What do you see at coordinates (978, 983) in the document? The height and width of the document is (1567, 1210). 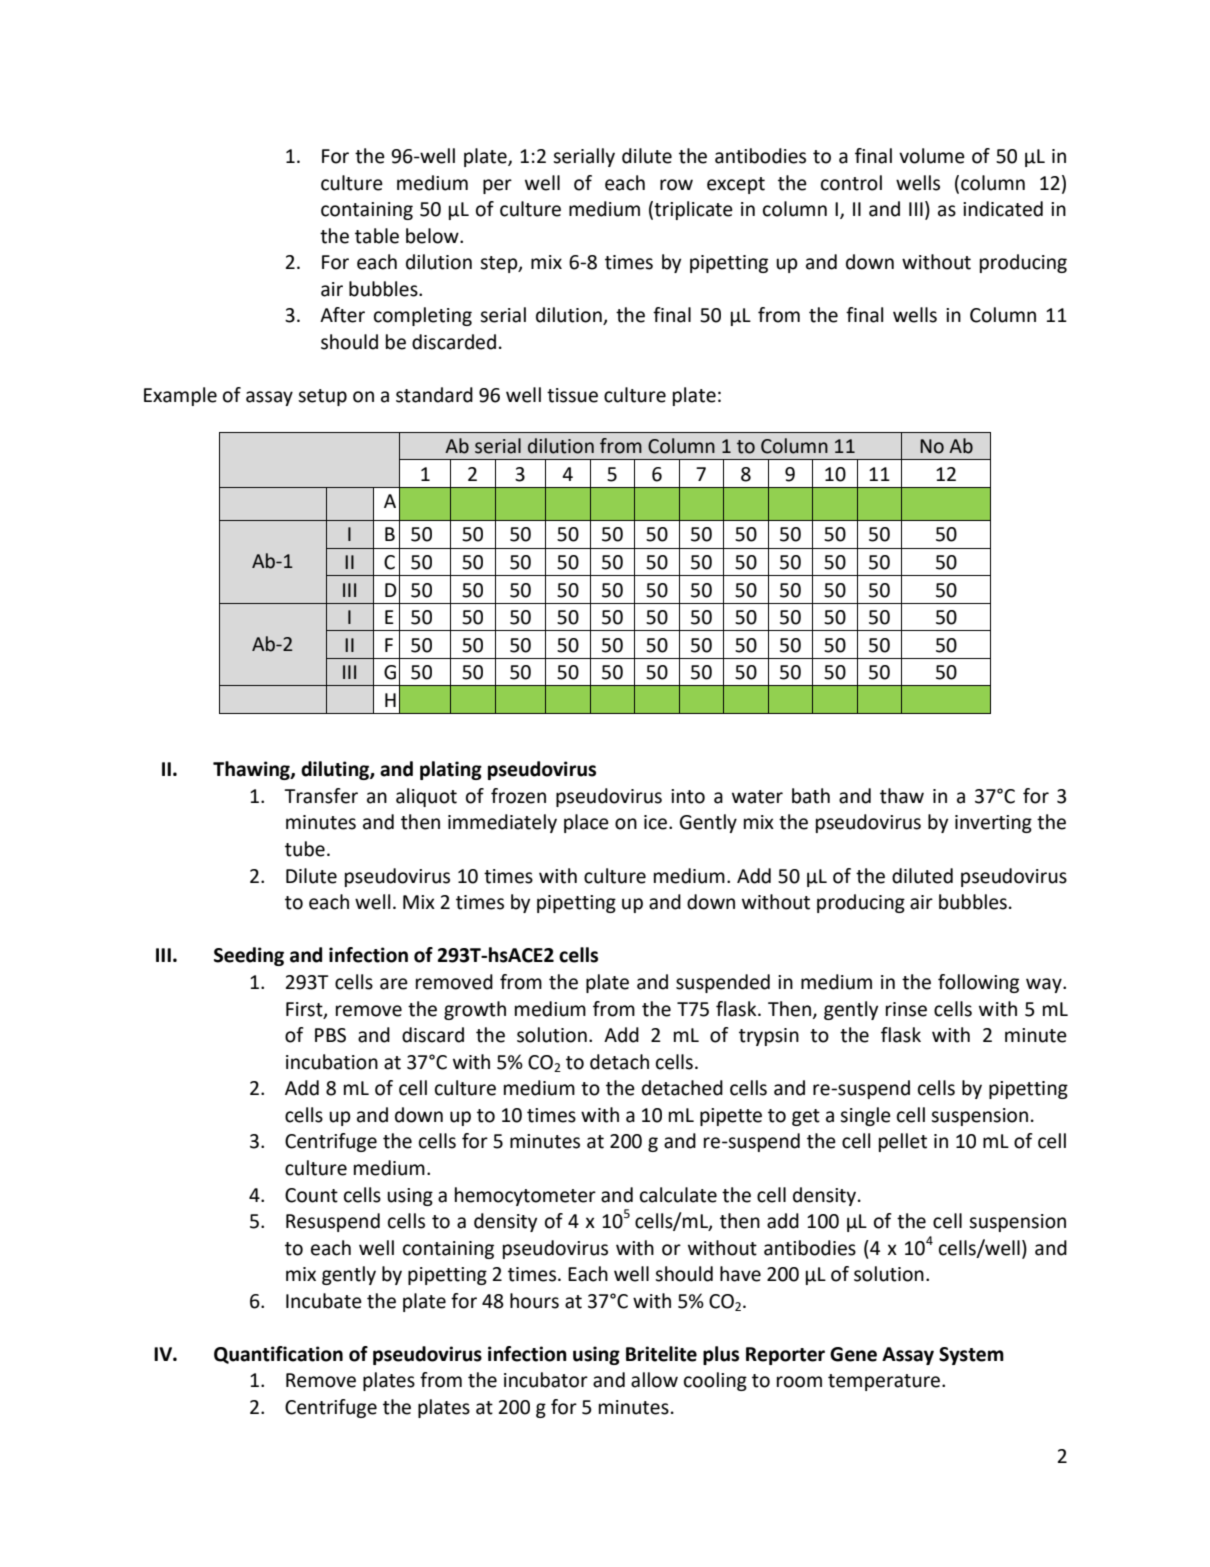 I see `following` at bounding box center [978, 983].
